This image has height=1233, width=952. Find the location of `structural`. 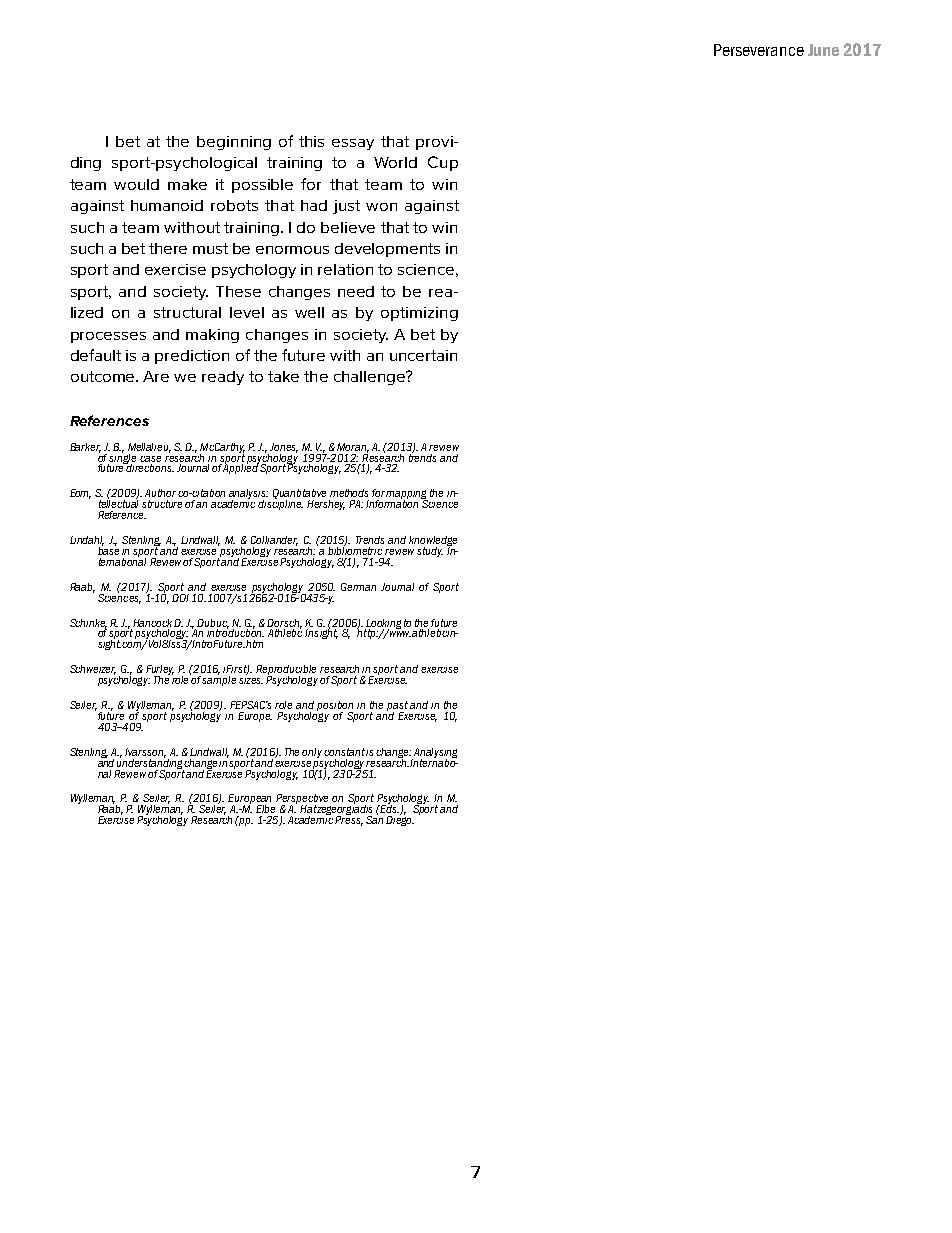

structural is located at coordinates (187, 312).
